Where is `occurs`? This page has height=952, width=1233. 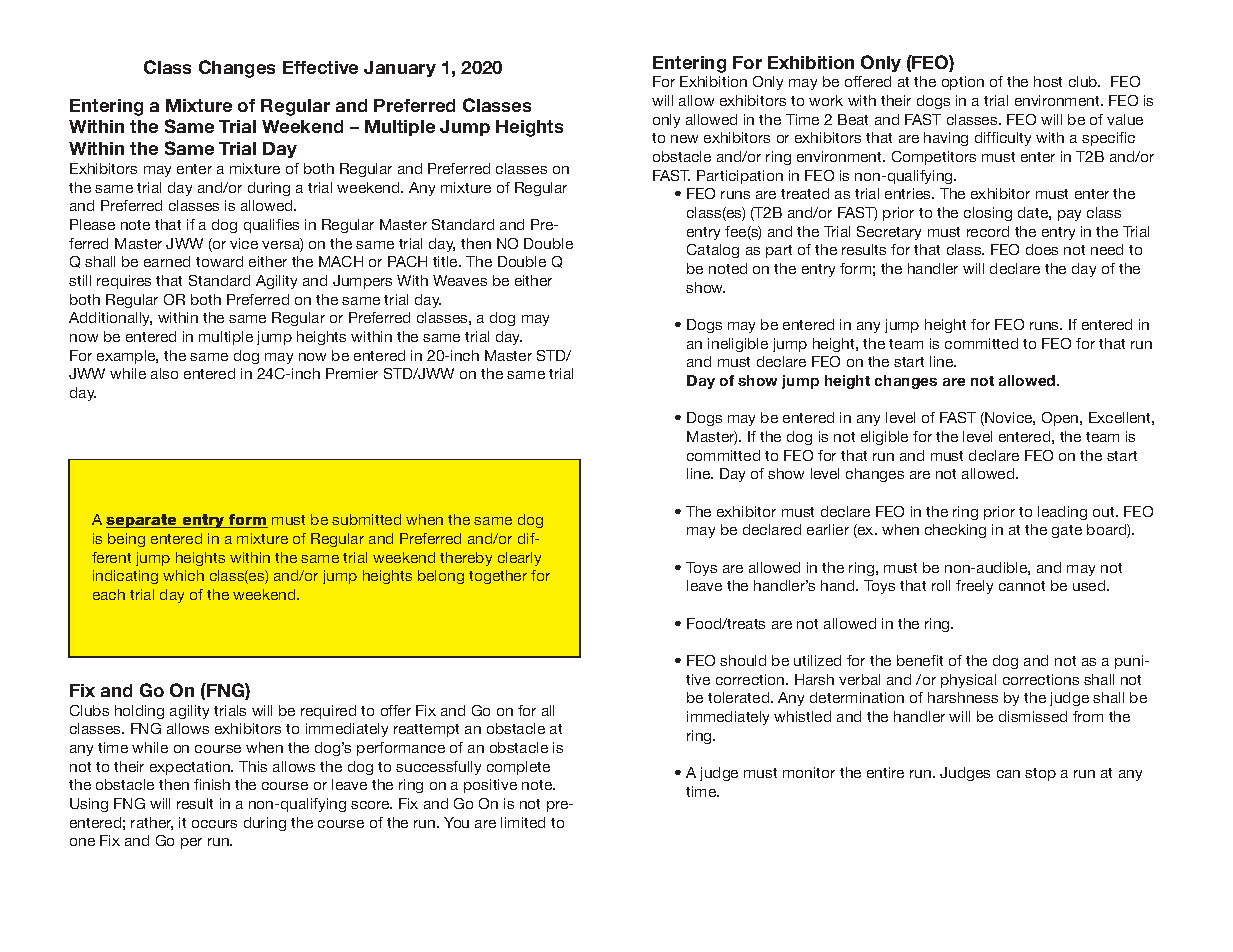 occurs is located at coordinates (214, 824).
